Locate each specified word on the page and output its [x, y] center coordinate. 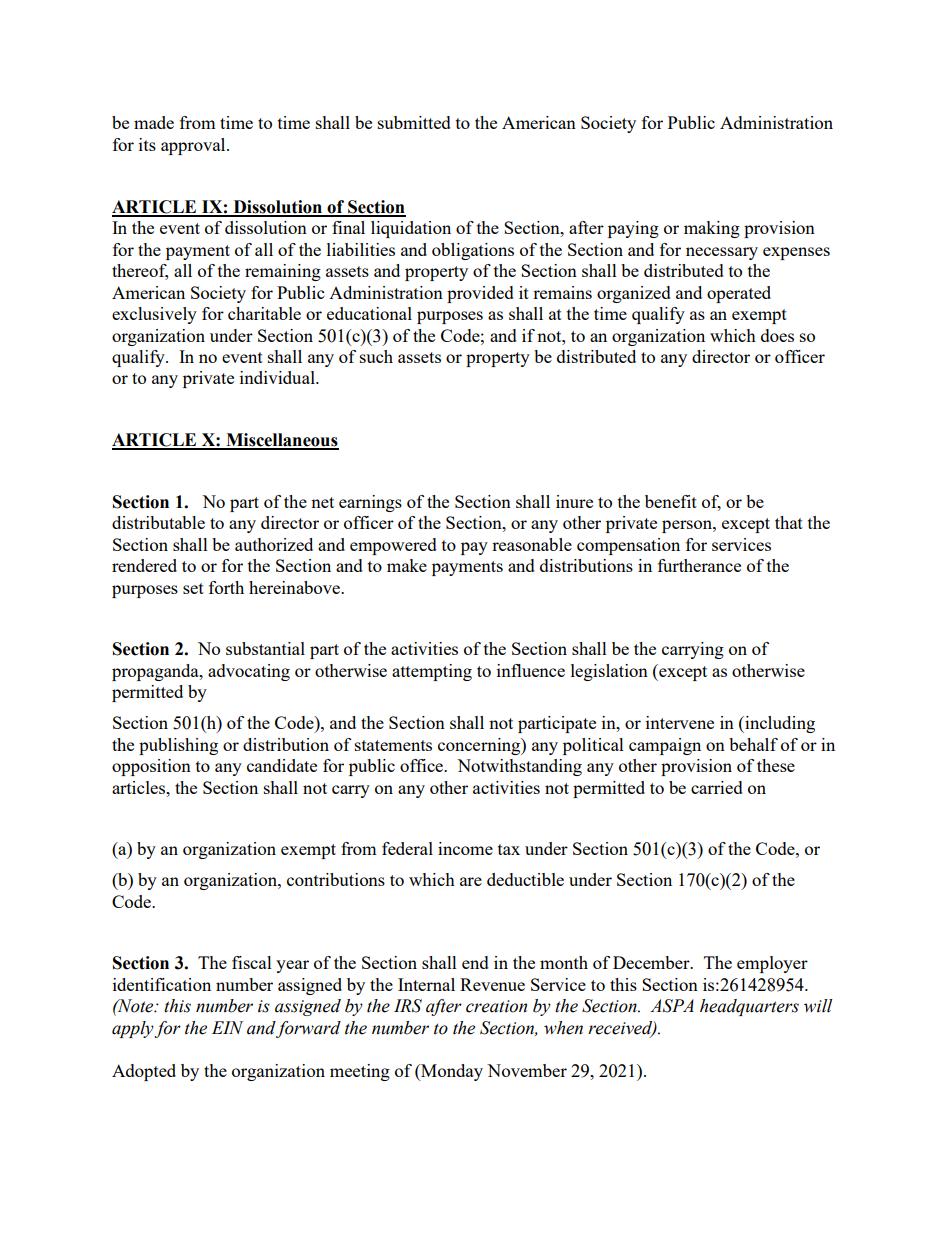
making [712, 229]
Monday [451, 1072]
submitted [414, 122]
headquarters [749, 1007]
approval [194, 146]
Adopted [144, 1072]
